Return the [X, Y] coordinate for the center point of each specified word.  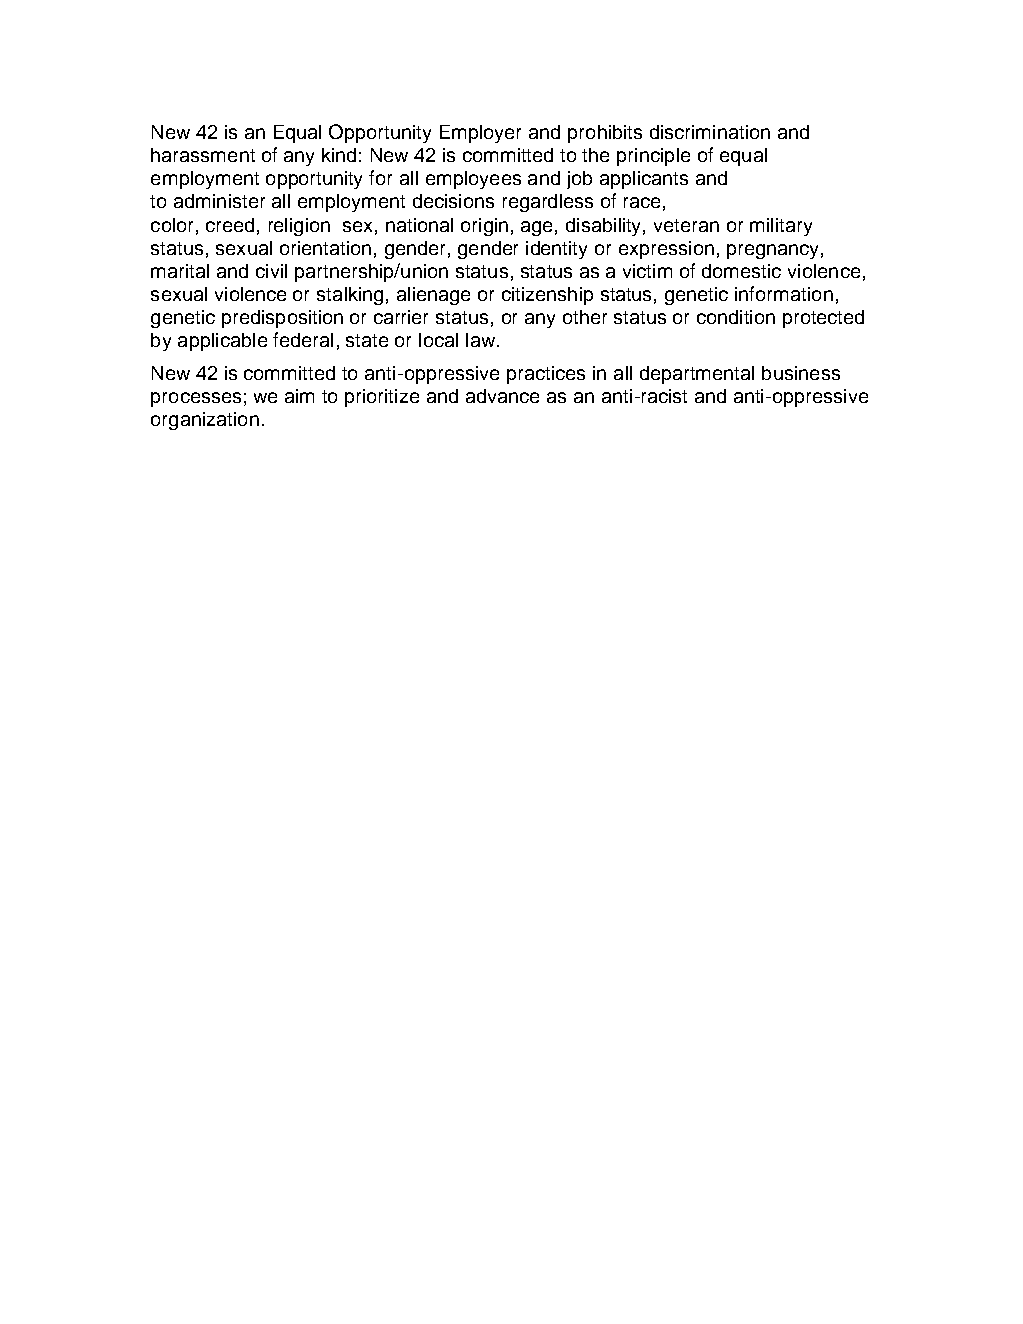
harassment [203, 155]
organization [205, 421]
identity [556, 250]
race [642, 202]
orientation [325, 248]
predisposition [282, 319]
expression [666, 250]
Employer [480, 134]
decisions [453, 201]
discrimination [710, 132]
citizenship [547, 296]
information [784, 293]
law [482, 340]
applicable [222, 342]
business [801, 373]
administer [219, 201]
